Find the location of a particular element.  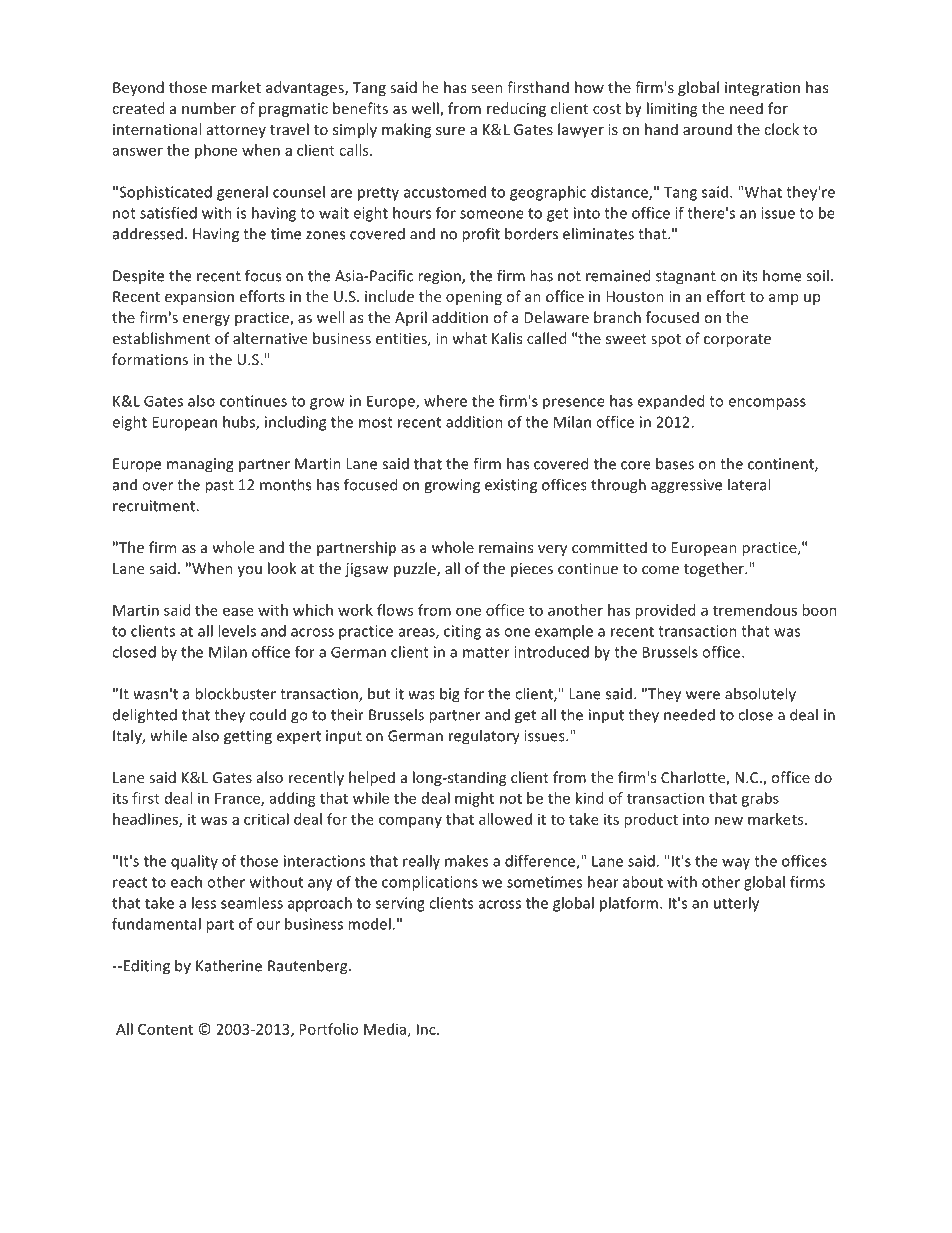

Katherine is located at coordinates (229, 965).
